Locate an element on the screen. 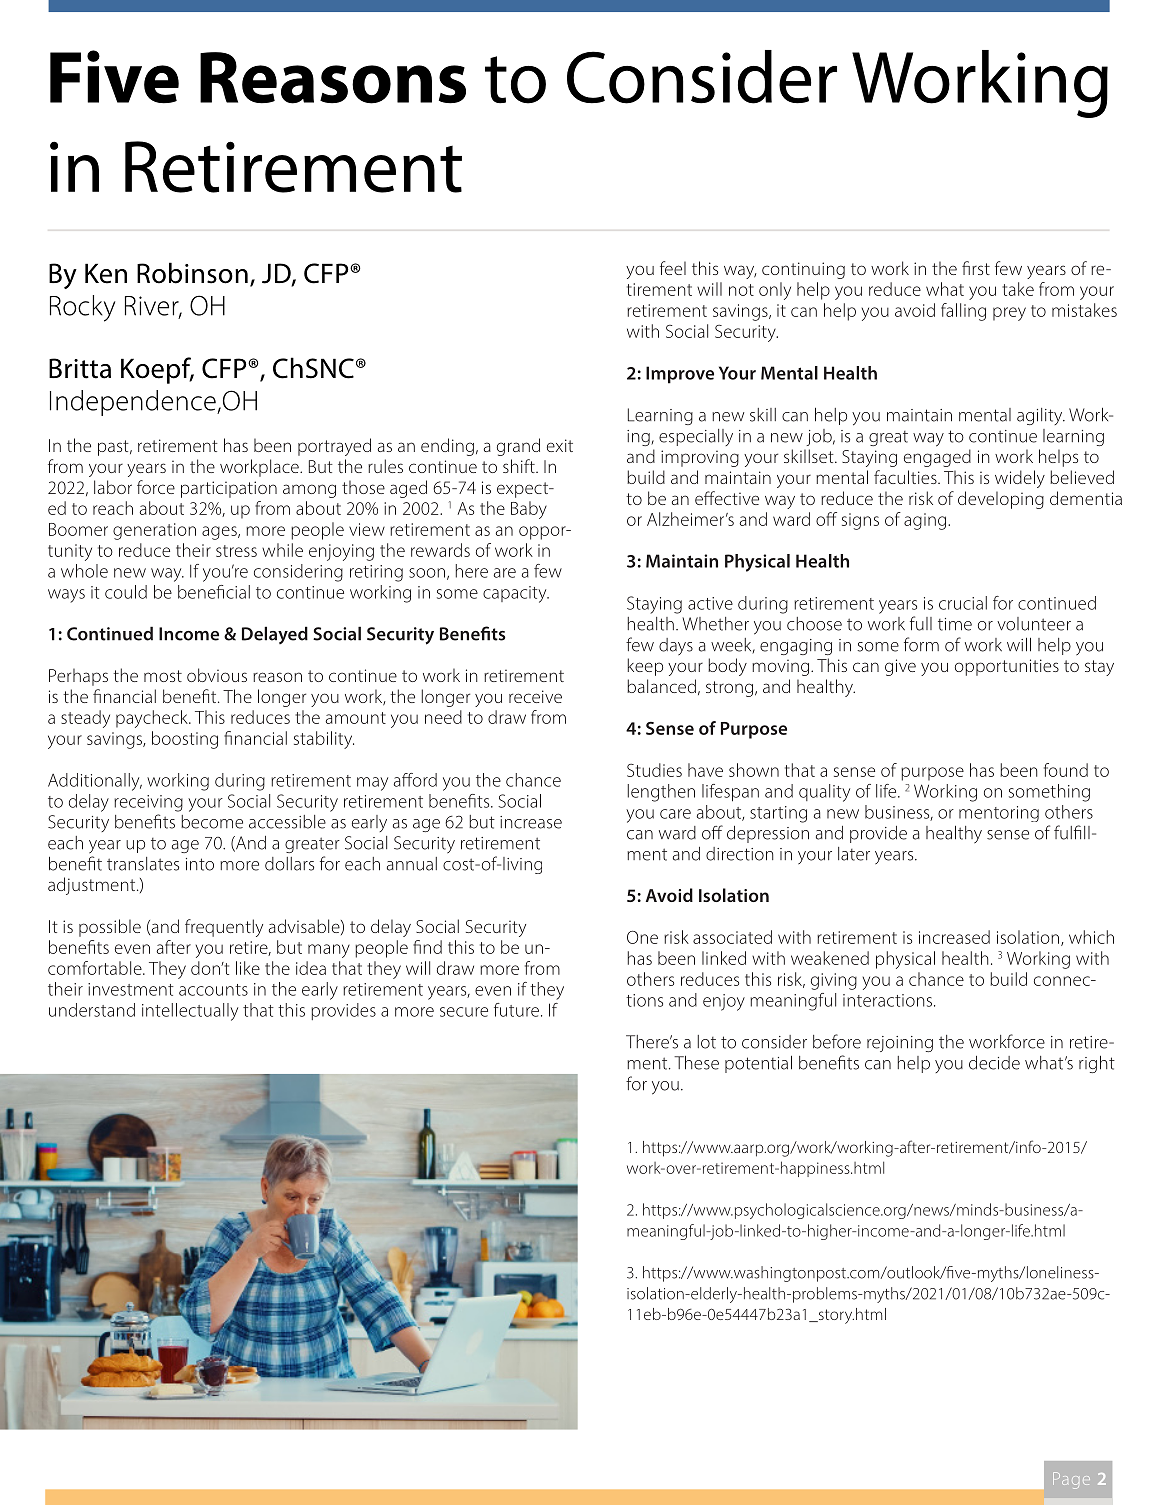 The height and width of the screenshot is (1505, 1163). accounts is located at coordinates (213, 990).
